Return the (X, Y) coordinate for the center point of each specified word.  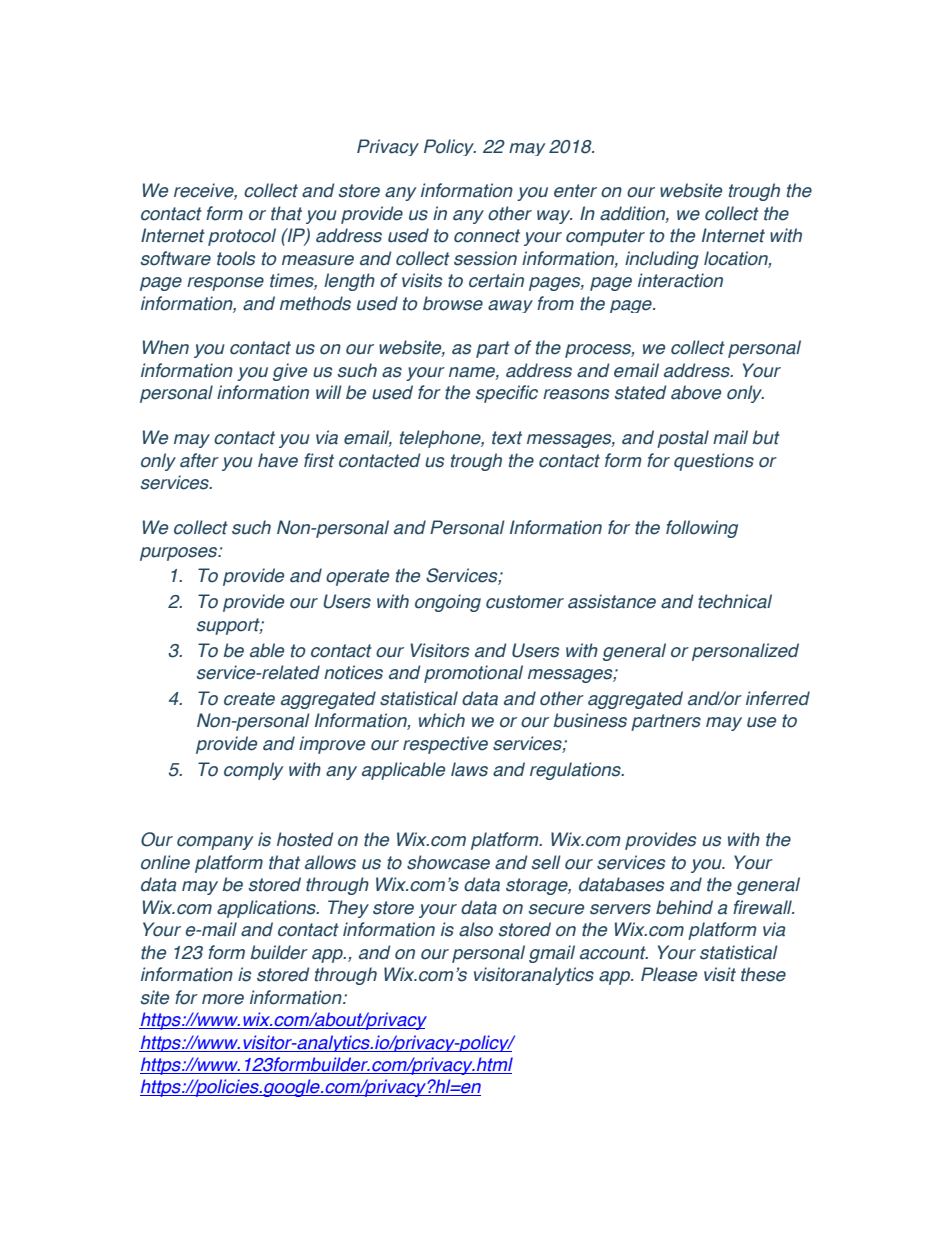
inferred (778, 698)
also (476, 929)
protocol (242, 237)
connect (487, 236)
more (223, 999)
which (442, 720)
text (507, 438)
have (278, 460)
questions (714, 462)
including (662, 260)
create (249, 699)
